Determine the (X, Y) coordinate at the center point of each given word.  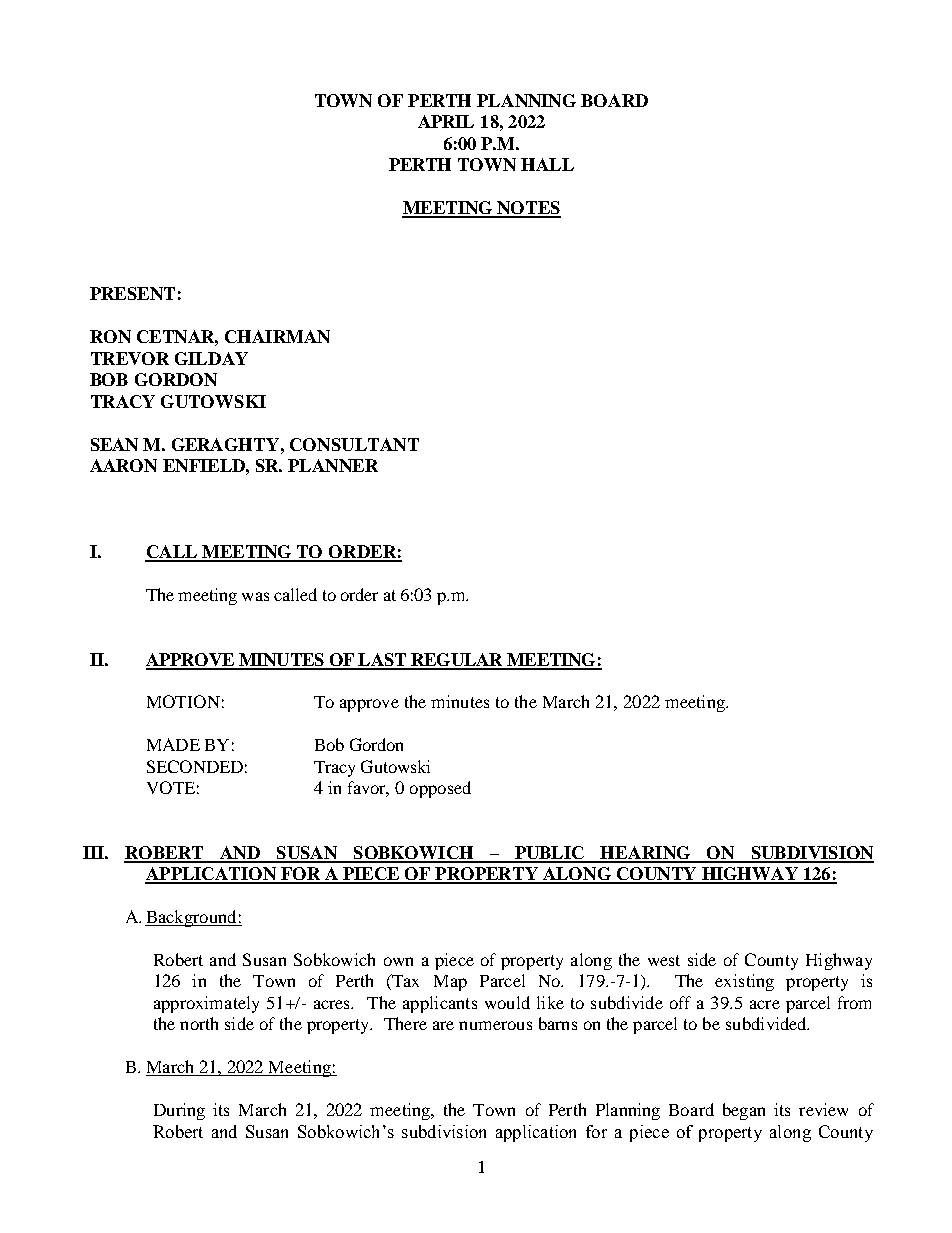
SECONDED (195, 766)
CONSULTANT (354, 444)
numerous (495, 1025)
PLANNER (333, 465)
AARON (123, 465)
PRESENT (132, 293)
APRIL (446, 121)
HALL (547, 164)
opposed (440, 789)
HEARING (646, 854)
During (179, 1111)
